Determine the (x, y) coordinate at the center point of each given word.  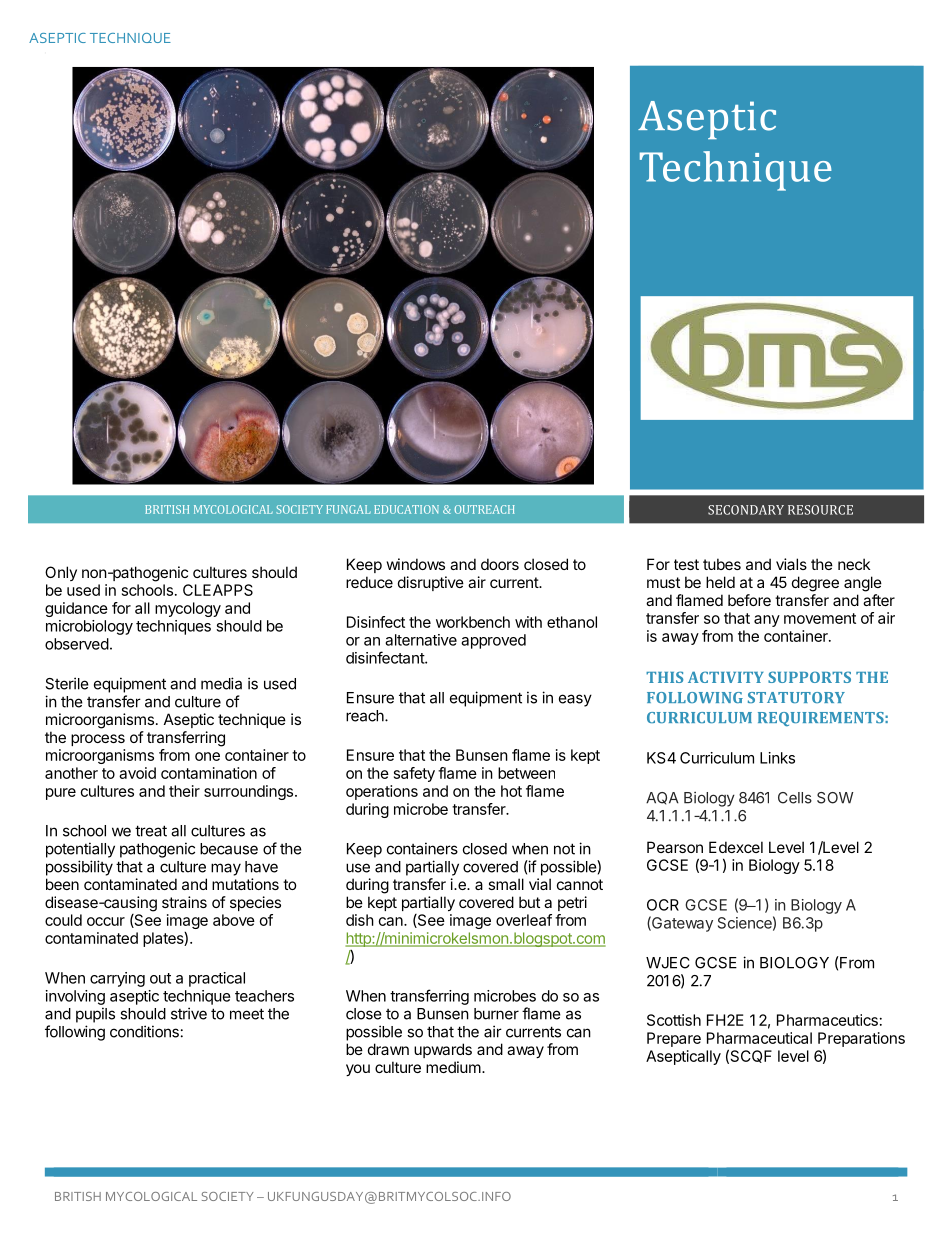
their (184, 791)
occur (106, 921)
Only (61, 573)
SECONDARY (746, 510)
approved (493, 641)
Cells (795, 798)
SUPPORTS (809, 677)
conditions (144, 1031)
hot (511, 791)
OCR (663, 905)
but (529, 902)
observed (77, 644)
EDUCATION (406, 509)
